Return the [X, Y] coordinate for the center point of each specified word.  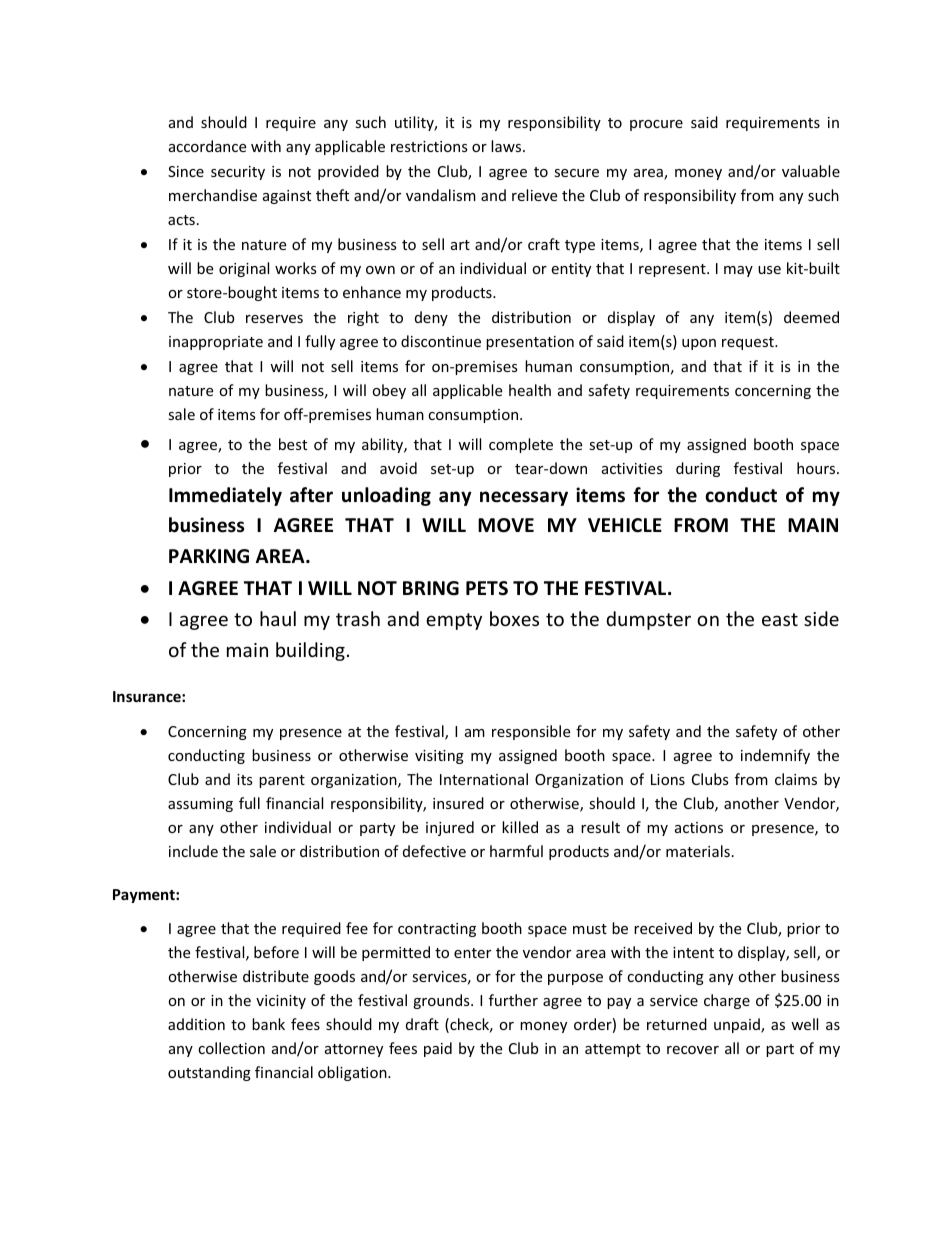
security [238, 173]
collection [231, 1048]
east [780, 619]
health [530, 390]
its [245, 779]
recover [693, 1050]
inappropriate [216, 343]
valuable [811, 171]
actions [699, 827]
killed [520, 827]
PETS [487, 588]
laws [507, 146]
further [513, 1000]
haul [278, 618]
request [749, 343]
